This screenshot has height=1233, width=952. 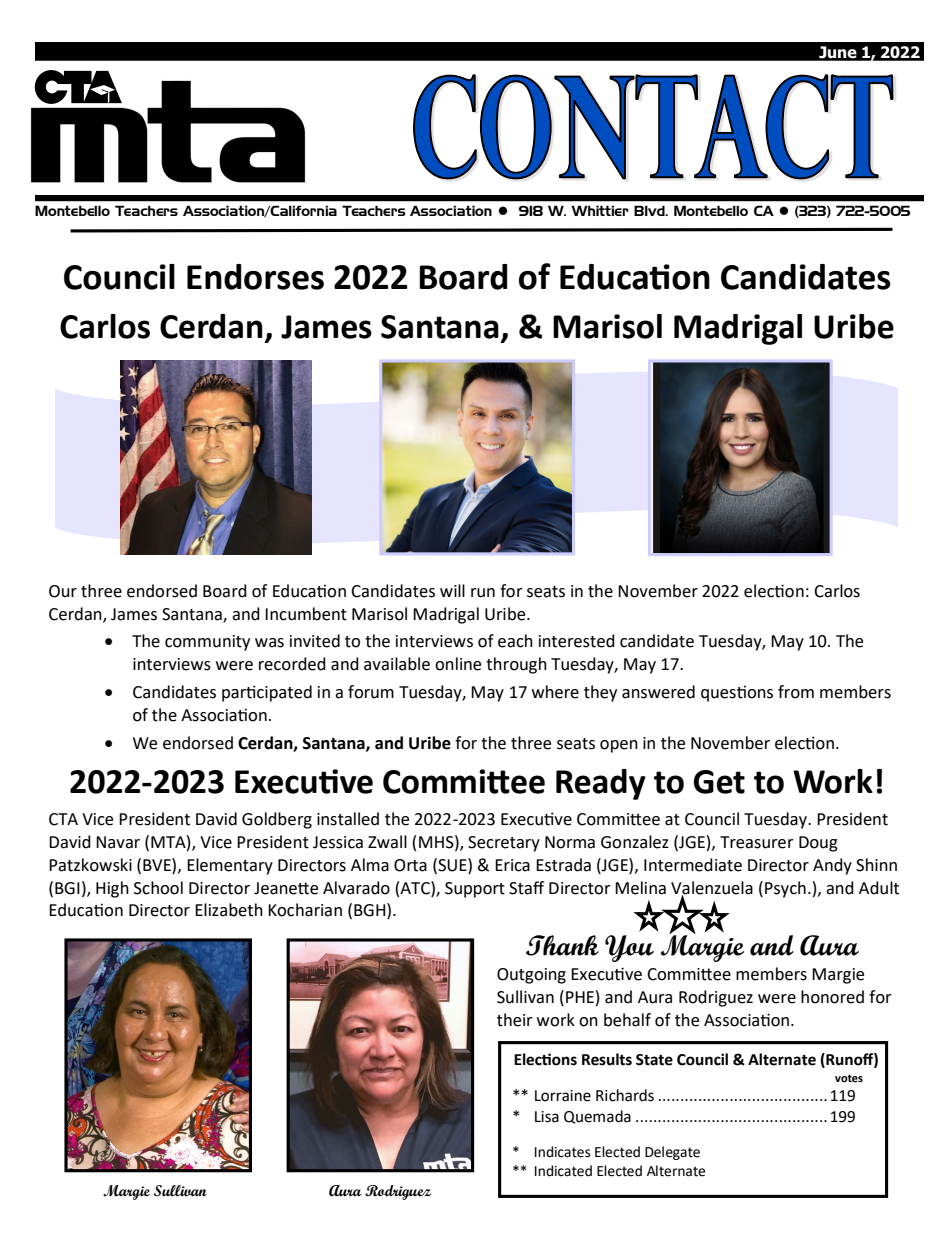 I want to click on Delegate, so click(x=672, y=1153).
